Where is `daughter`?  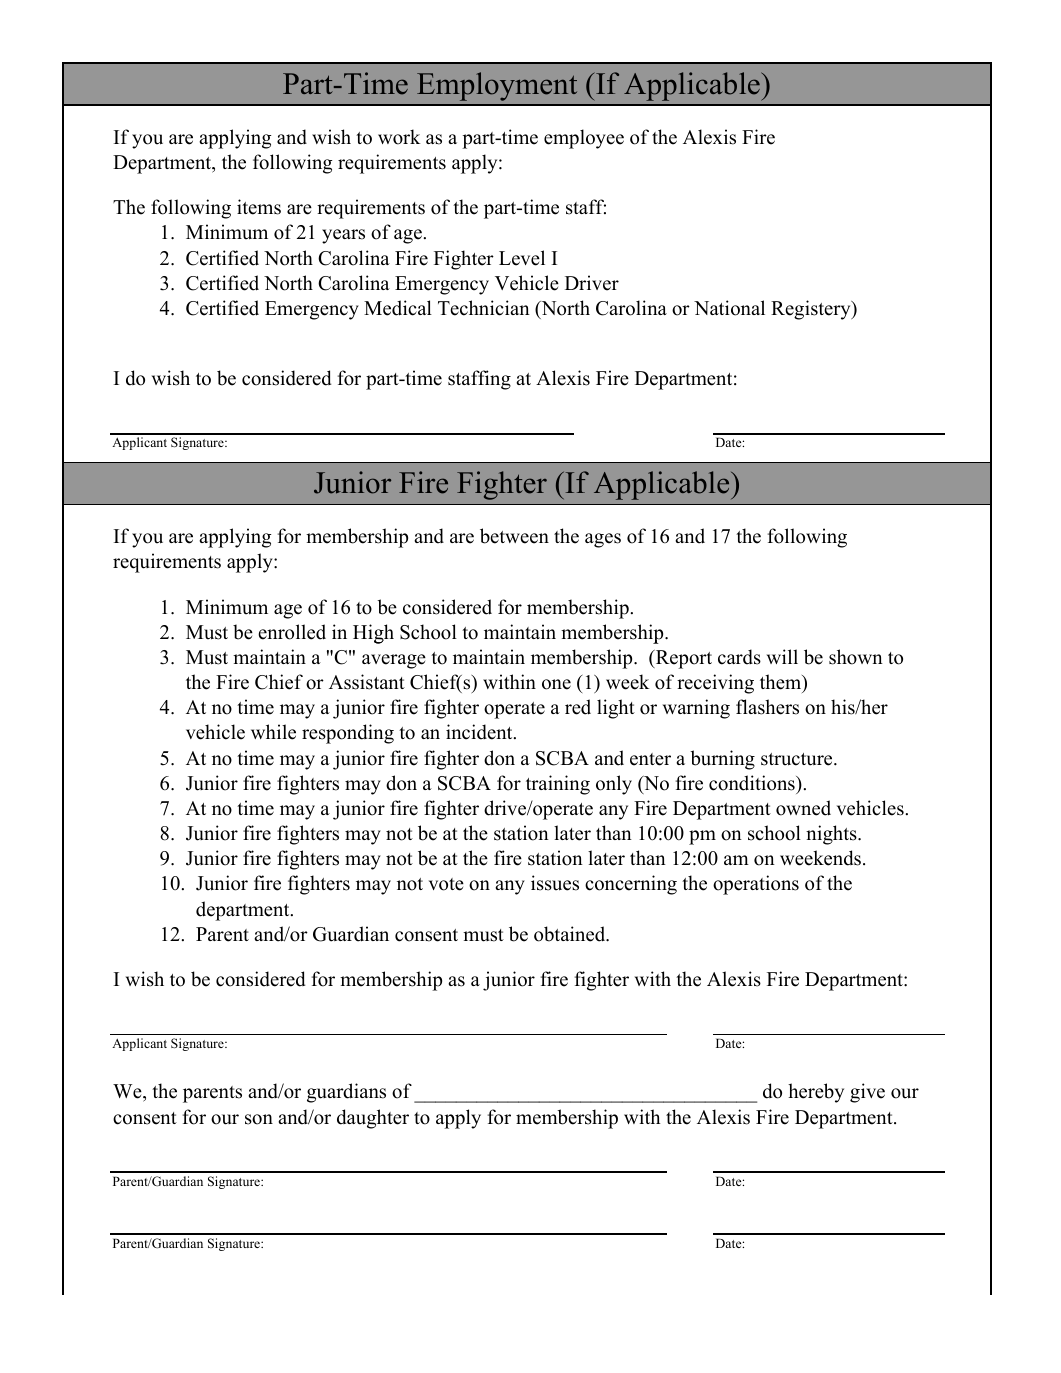 daughter is located at coordinates (373, 1119).
